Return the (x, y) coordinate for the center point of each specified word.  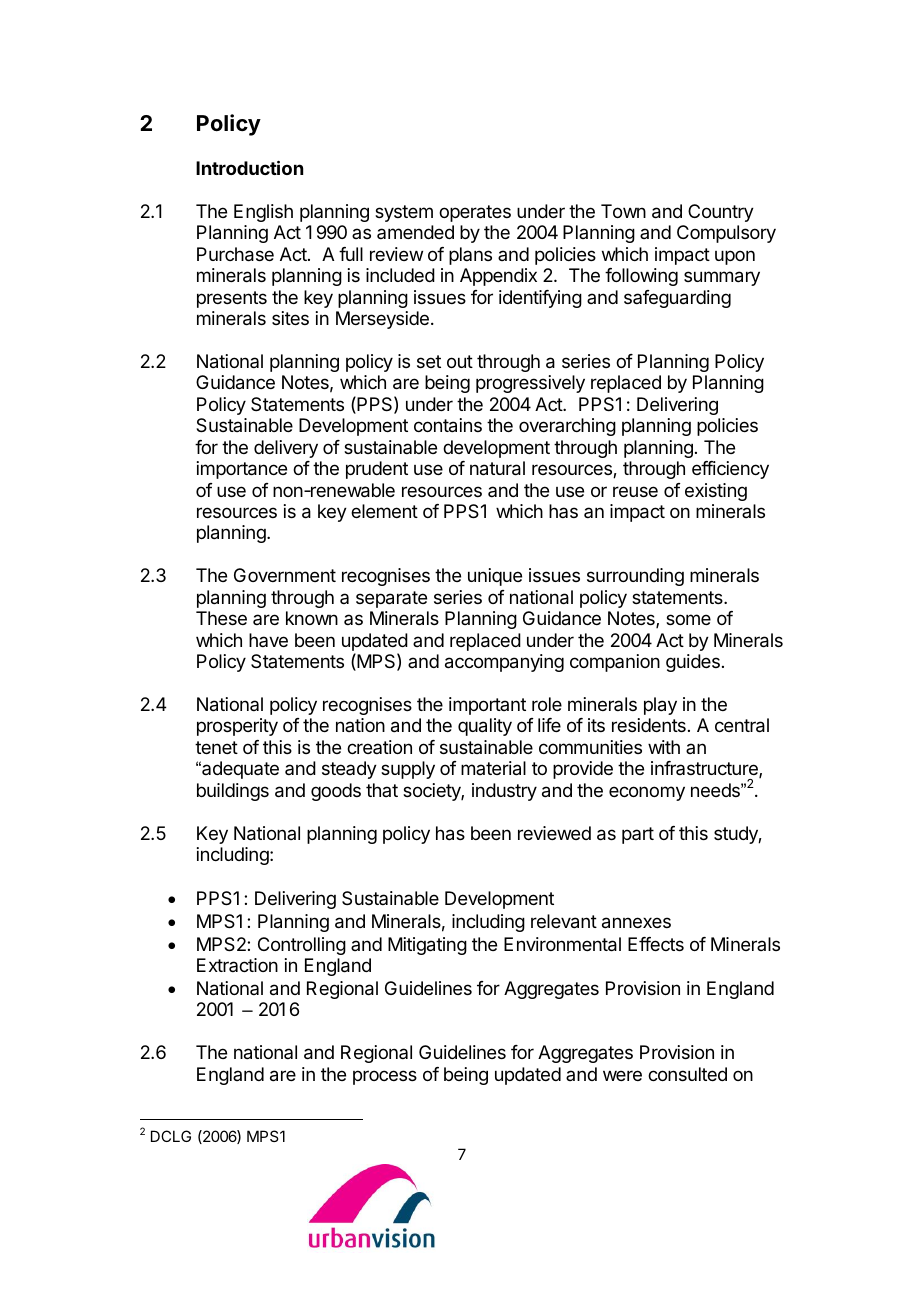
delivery (286, 449)
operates (475, 213)
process (385, 1077)
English (263, 213)
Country (721, 213)
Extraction (237, 965)
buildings (233, 792)
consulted (687, 1074)
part (638, 835)
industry (504, 792)
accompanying (504, 663)
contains (448, 425)
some (688, 619)
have (268, 640)
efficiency (730, 470)
